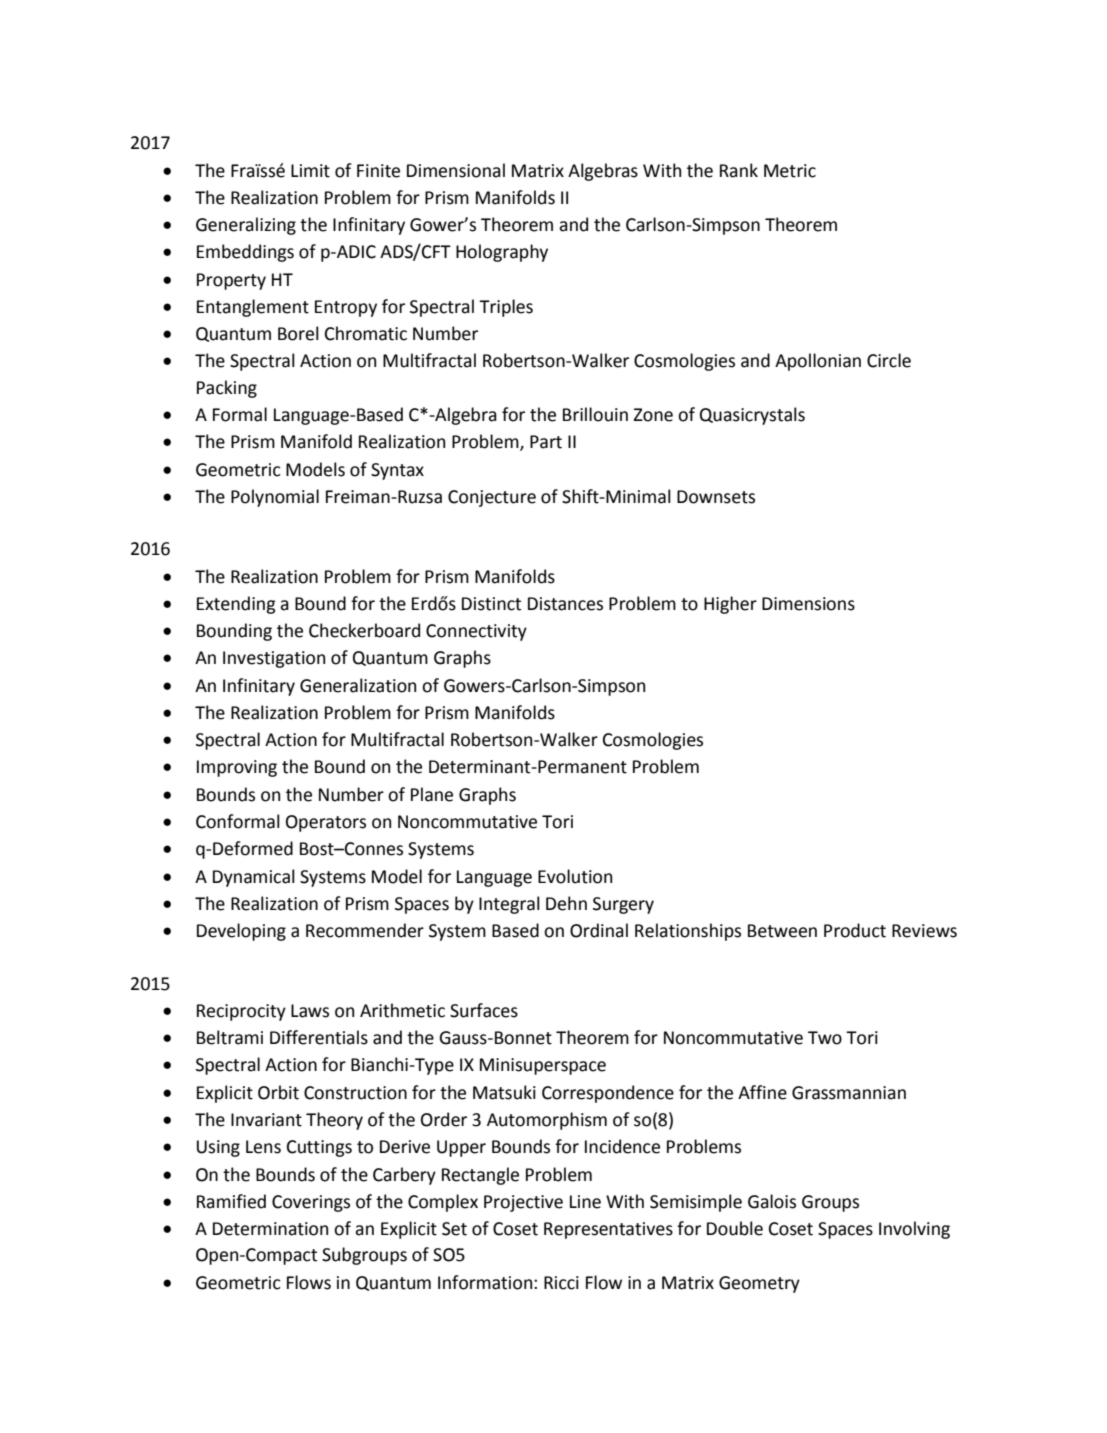  What do you see at coordinates (502, 253) in the screenshot?
I see `Holography` at bounding box center [502, 253].
